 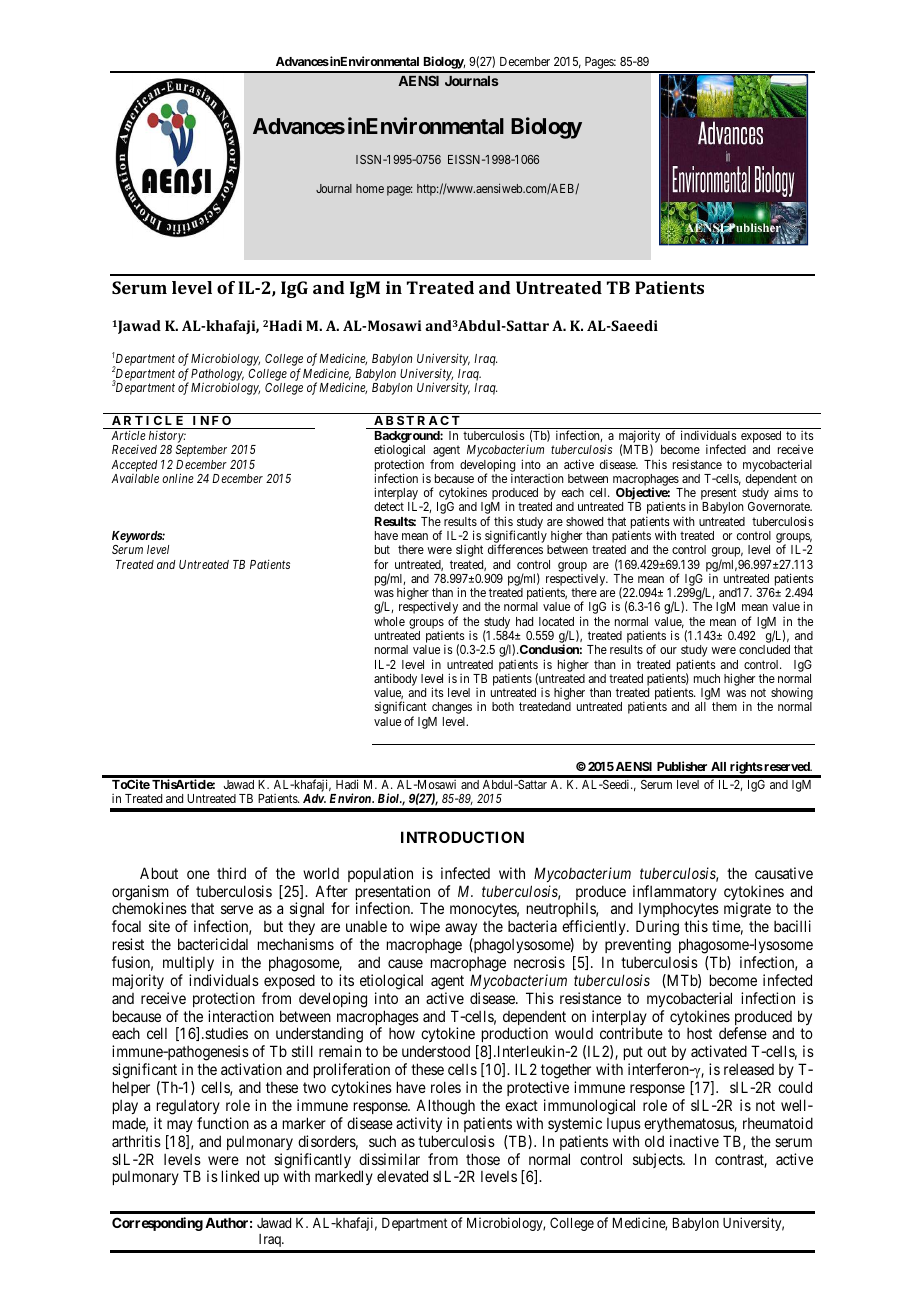 What do you see at coordinates (784, 873) in the document?
I see `causative` at bounding box center [784, 873].
